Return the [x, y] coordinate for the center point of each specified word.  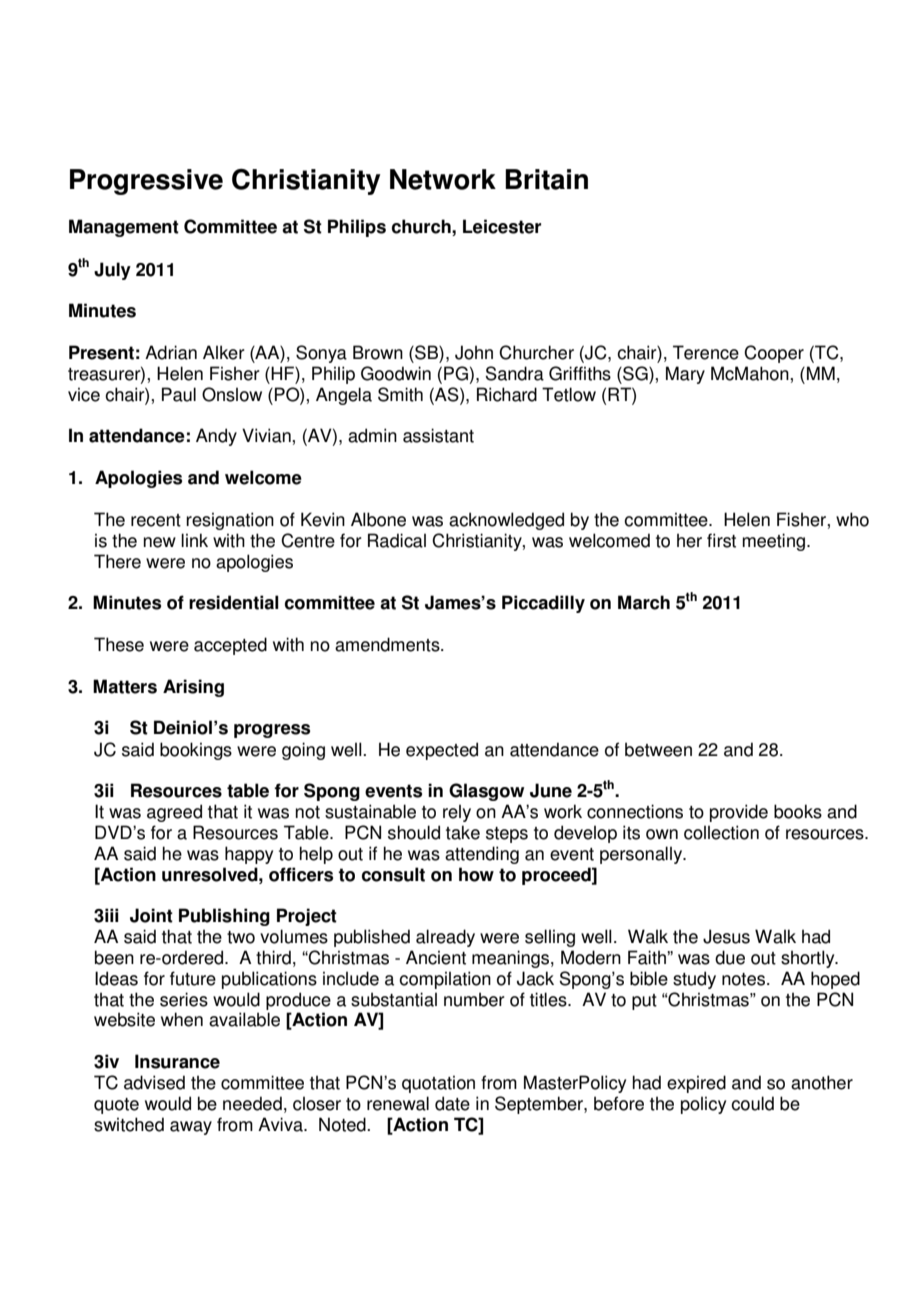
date [452, 1103]
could [752, 1103]
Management [124, 228]
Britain [546, 179]
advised [154, 1082]
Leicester [502, 226]
